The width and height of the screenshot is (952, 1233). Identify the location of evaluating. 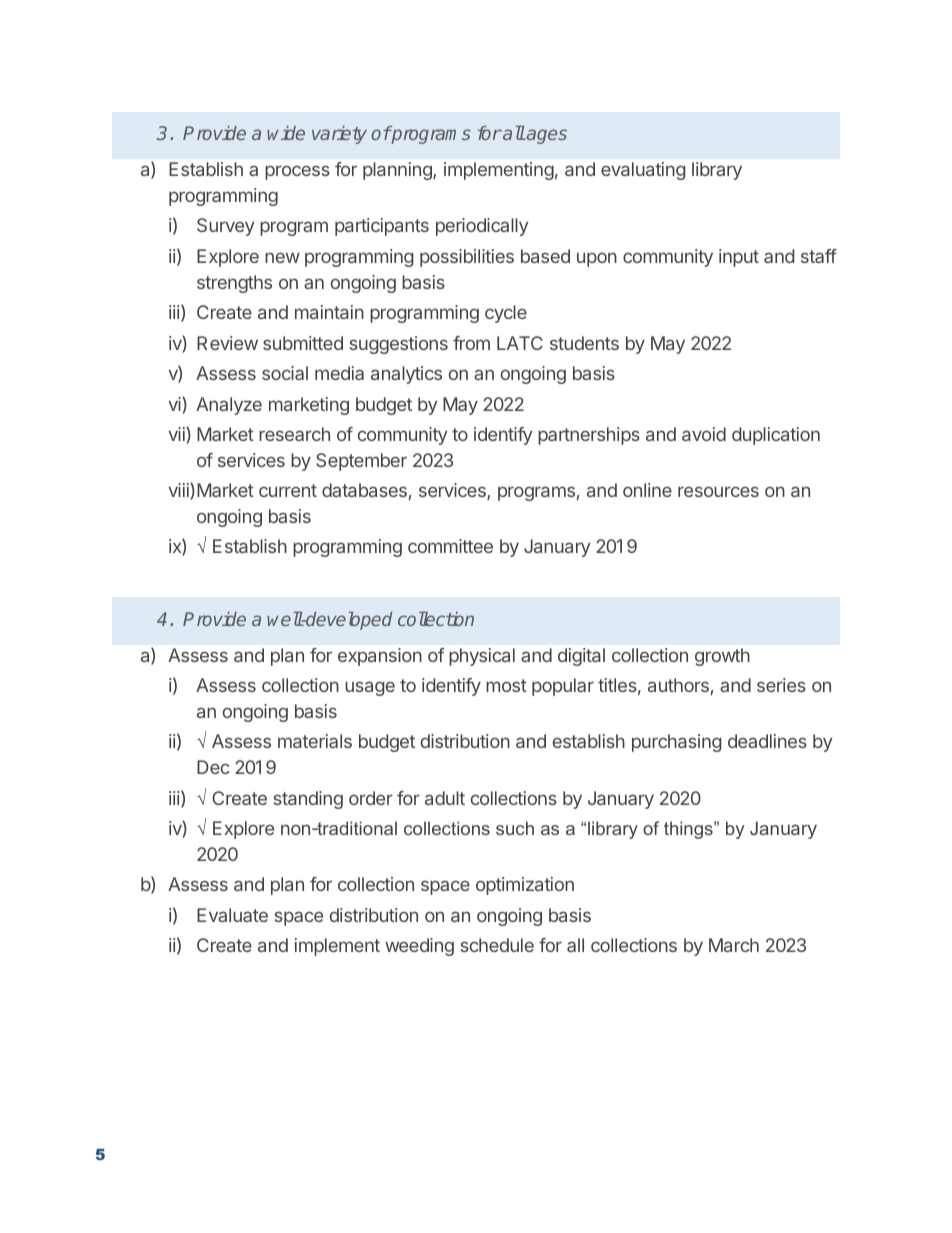
(643, 171).
